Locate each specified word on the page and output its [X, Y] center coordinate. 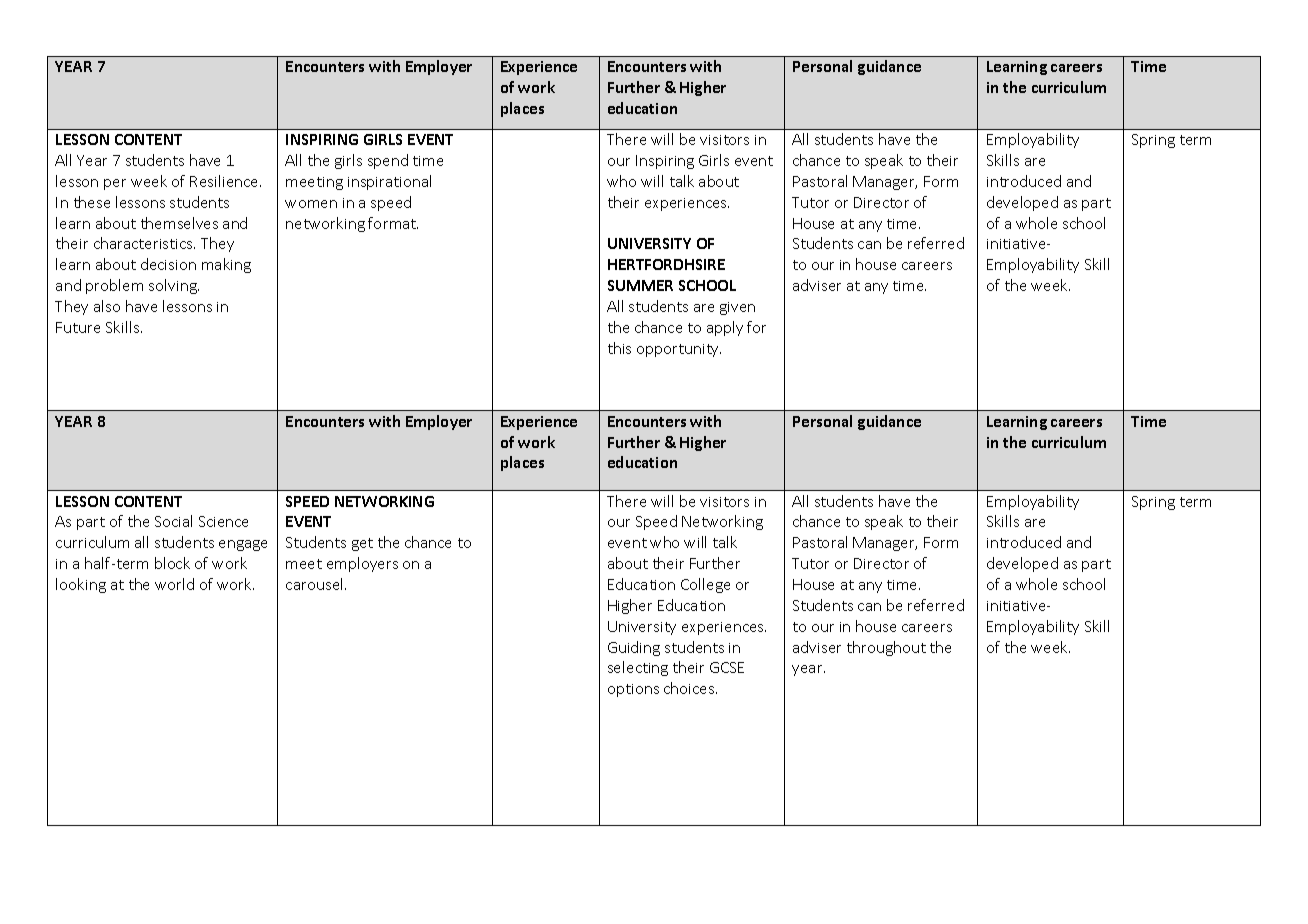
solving [174, 286]
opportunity [679, 350]
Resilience [225, 181]
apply [725, 328]
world [174, 584]
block [172, 563]
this [619, 348]
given [737, 308]
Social [173, 521]
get [362, 544]
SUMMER [640, 285]
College [705, 585]
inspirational [389, 182]
